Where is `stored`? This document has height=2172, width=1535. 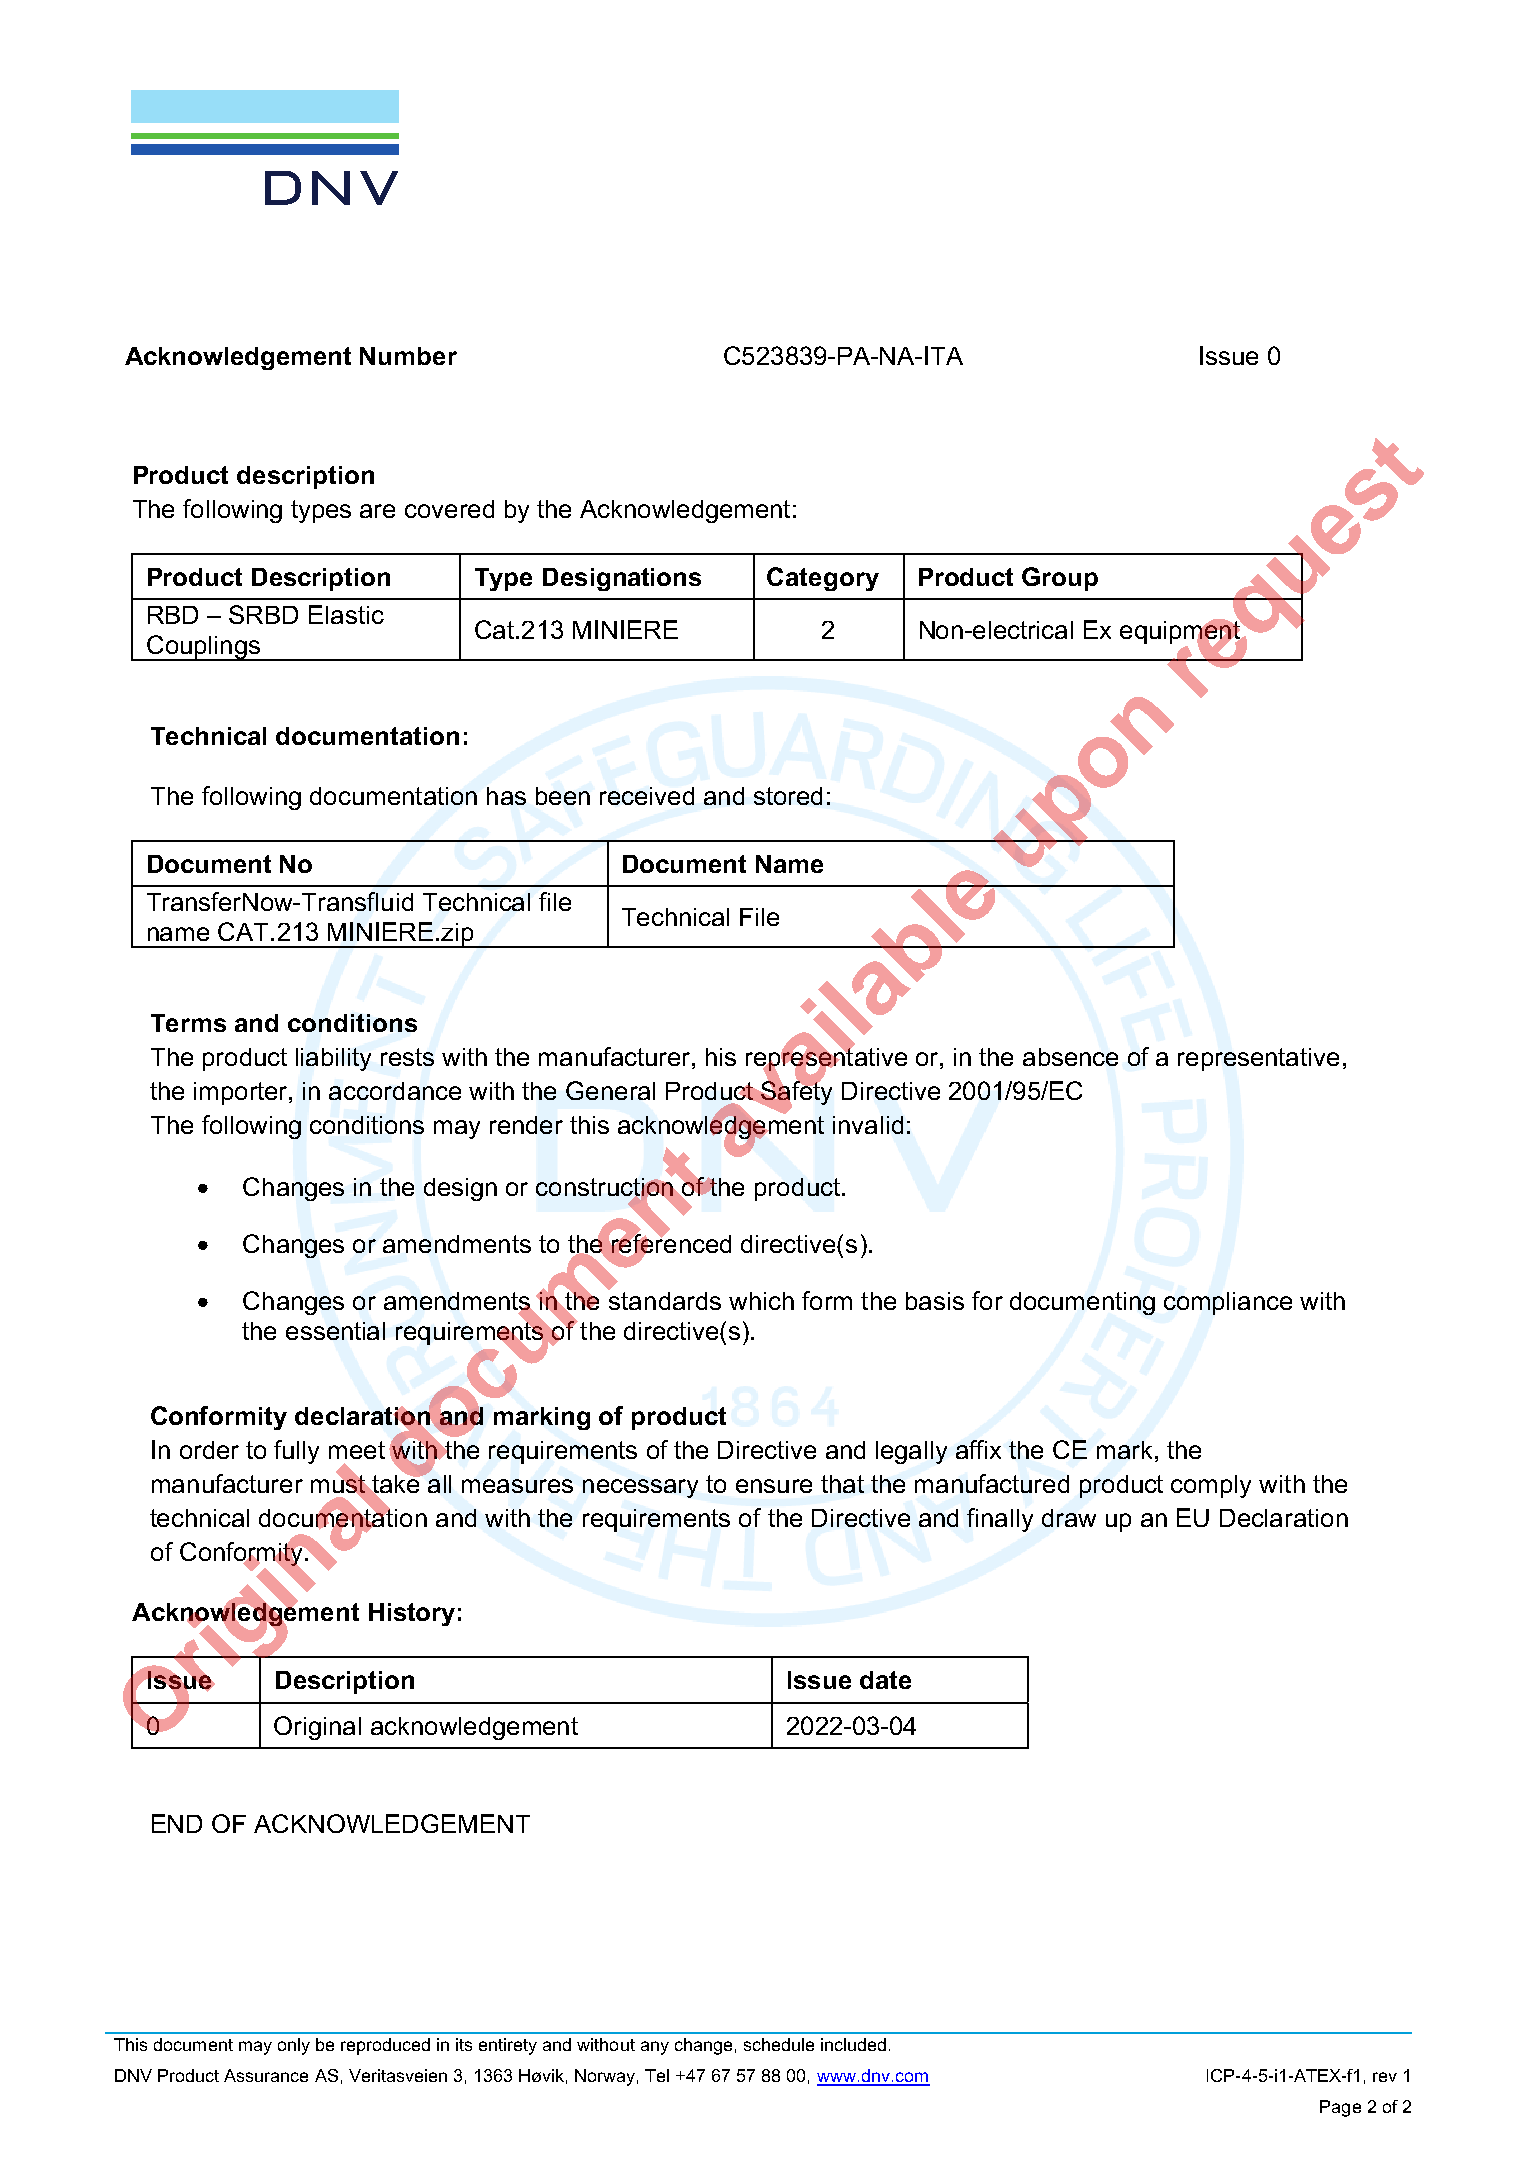
stored is located at coordinates (788, 796).
